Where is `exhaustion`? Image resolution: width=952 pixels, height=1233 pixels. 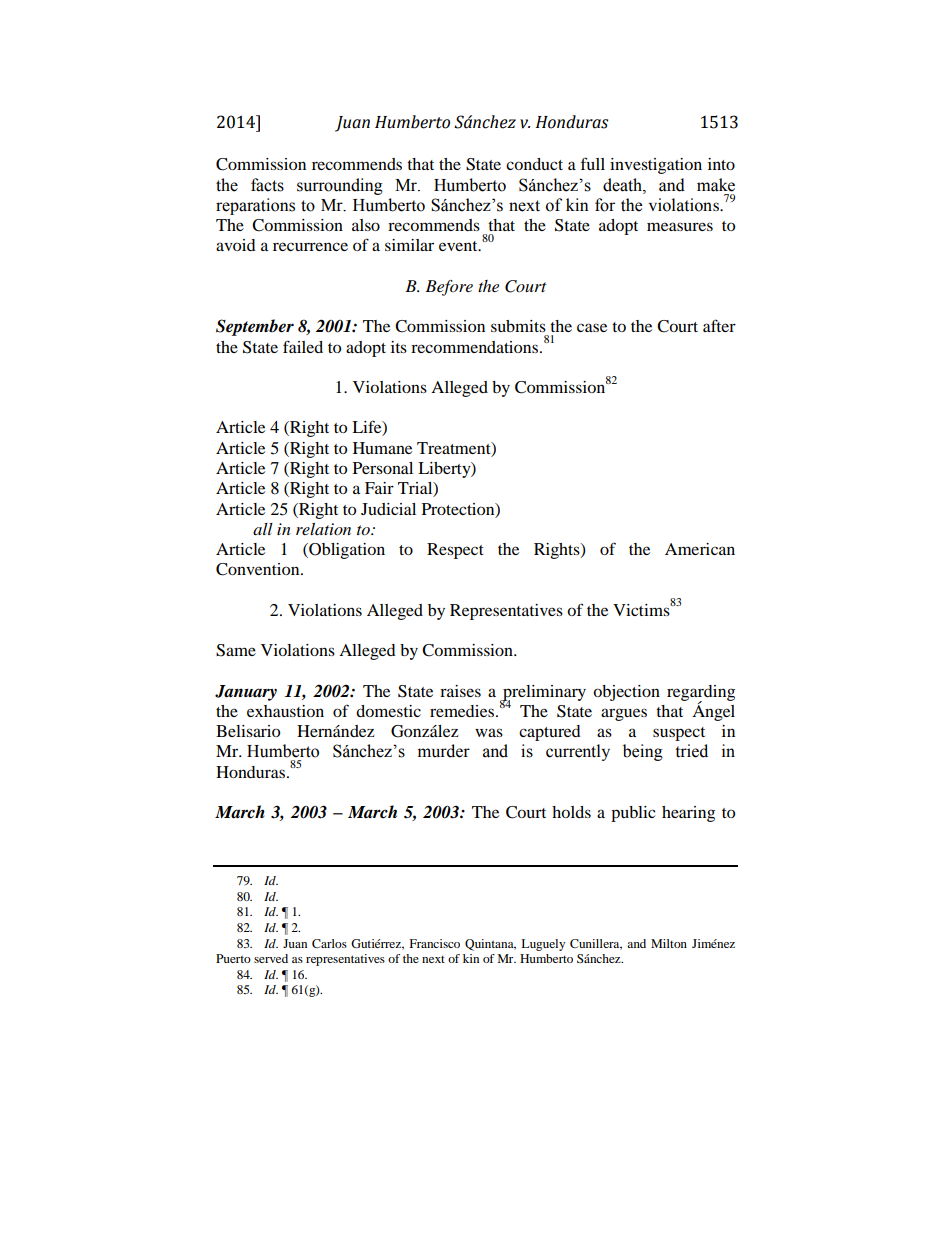
exhaustion is located at coordinates (285, 711).
